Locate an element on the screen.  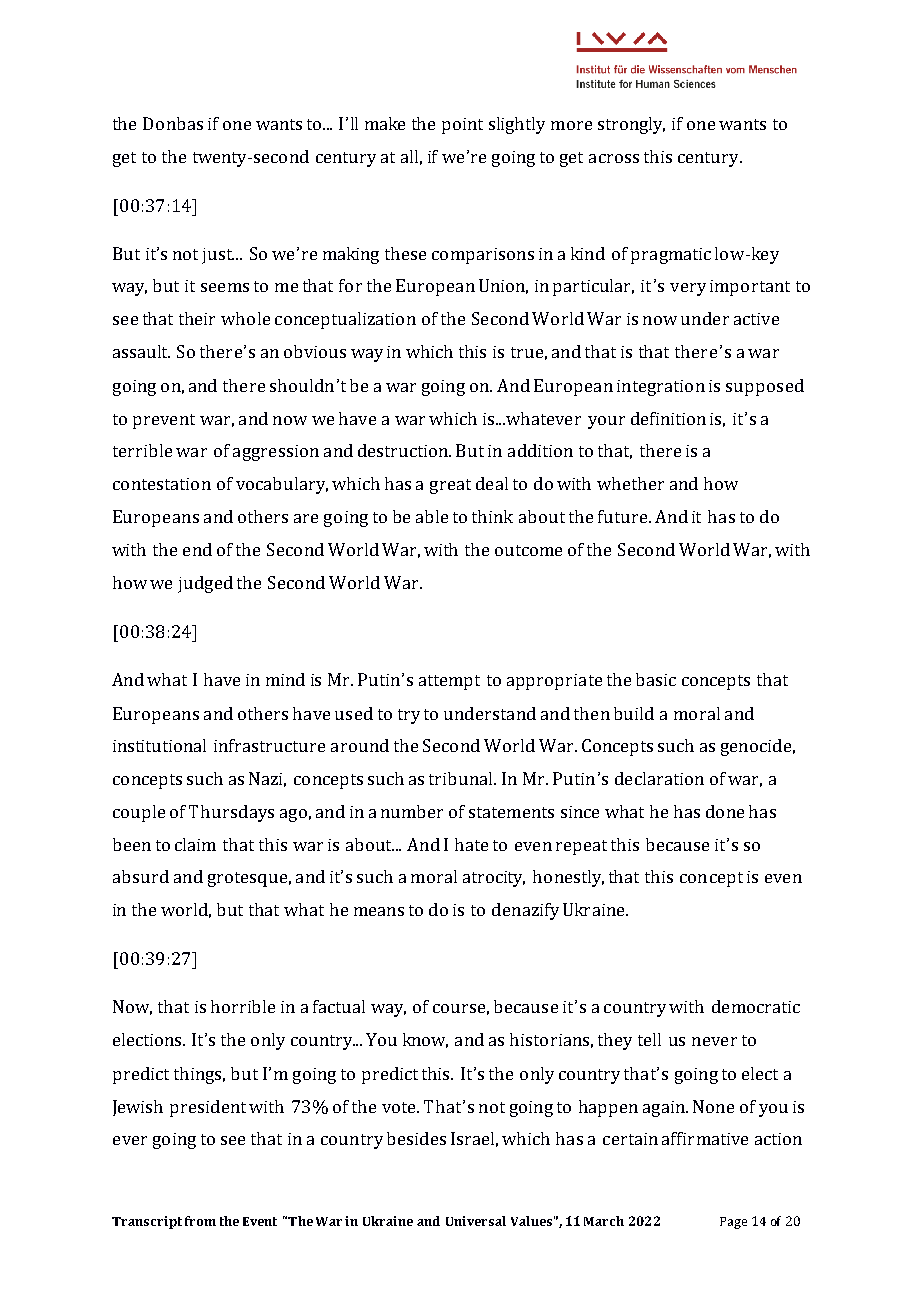
democratic is located at coordinates (756, 1006).
